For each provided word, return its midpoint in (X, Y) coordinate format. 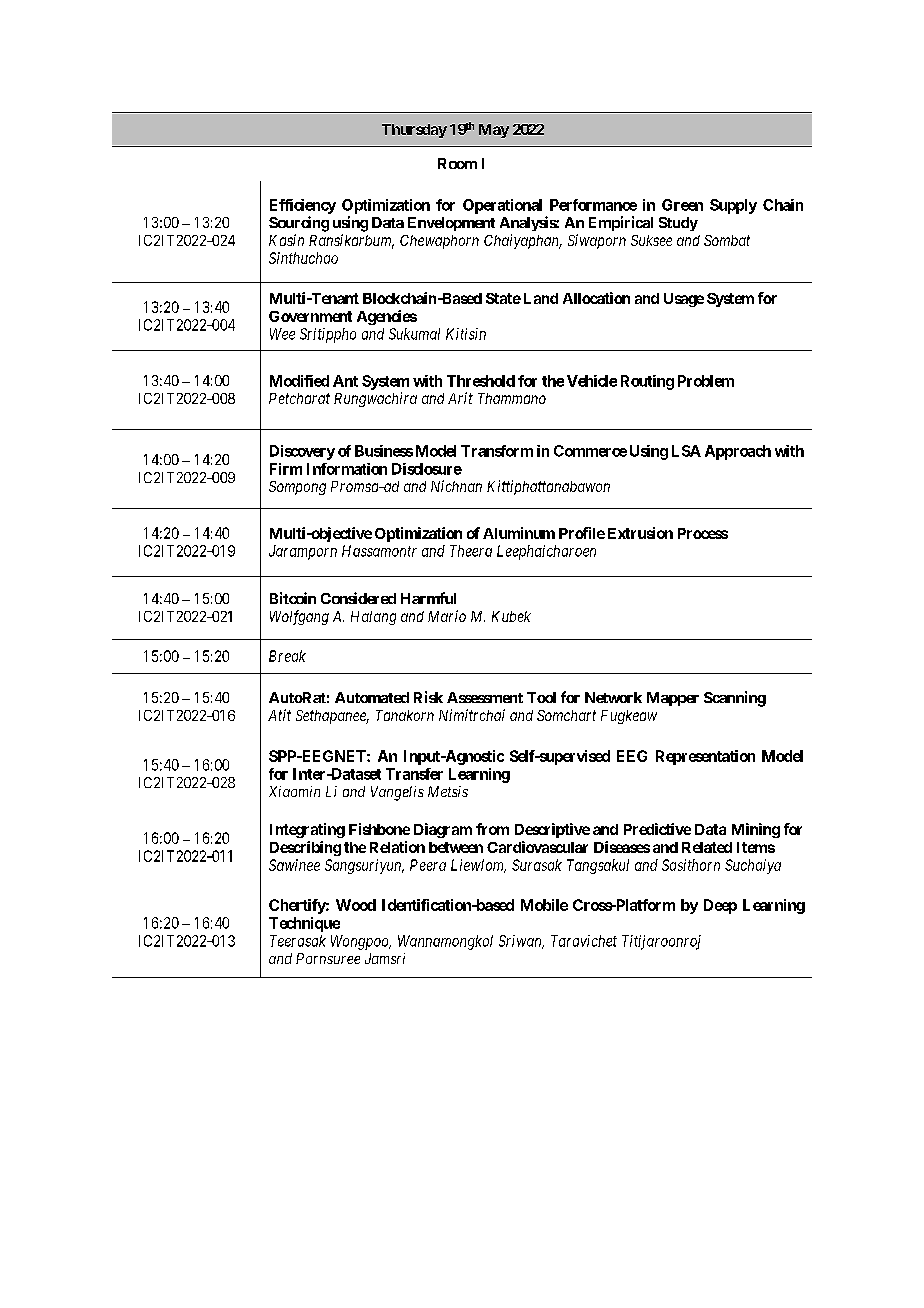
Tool (541, 697)
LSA (686, 451)
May (494, 131)
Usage (684, 300)
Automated (372, 697)
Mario (447, 616)
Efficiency (303, 206)
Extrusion (640, 533)
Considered (358, 598)
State (503, 298)
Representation (705, 757)
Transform (497, 451)
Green (682, 205)
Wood (356, 905)
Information (347, 469)
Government (310, 316)
